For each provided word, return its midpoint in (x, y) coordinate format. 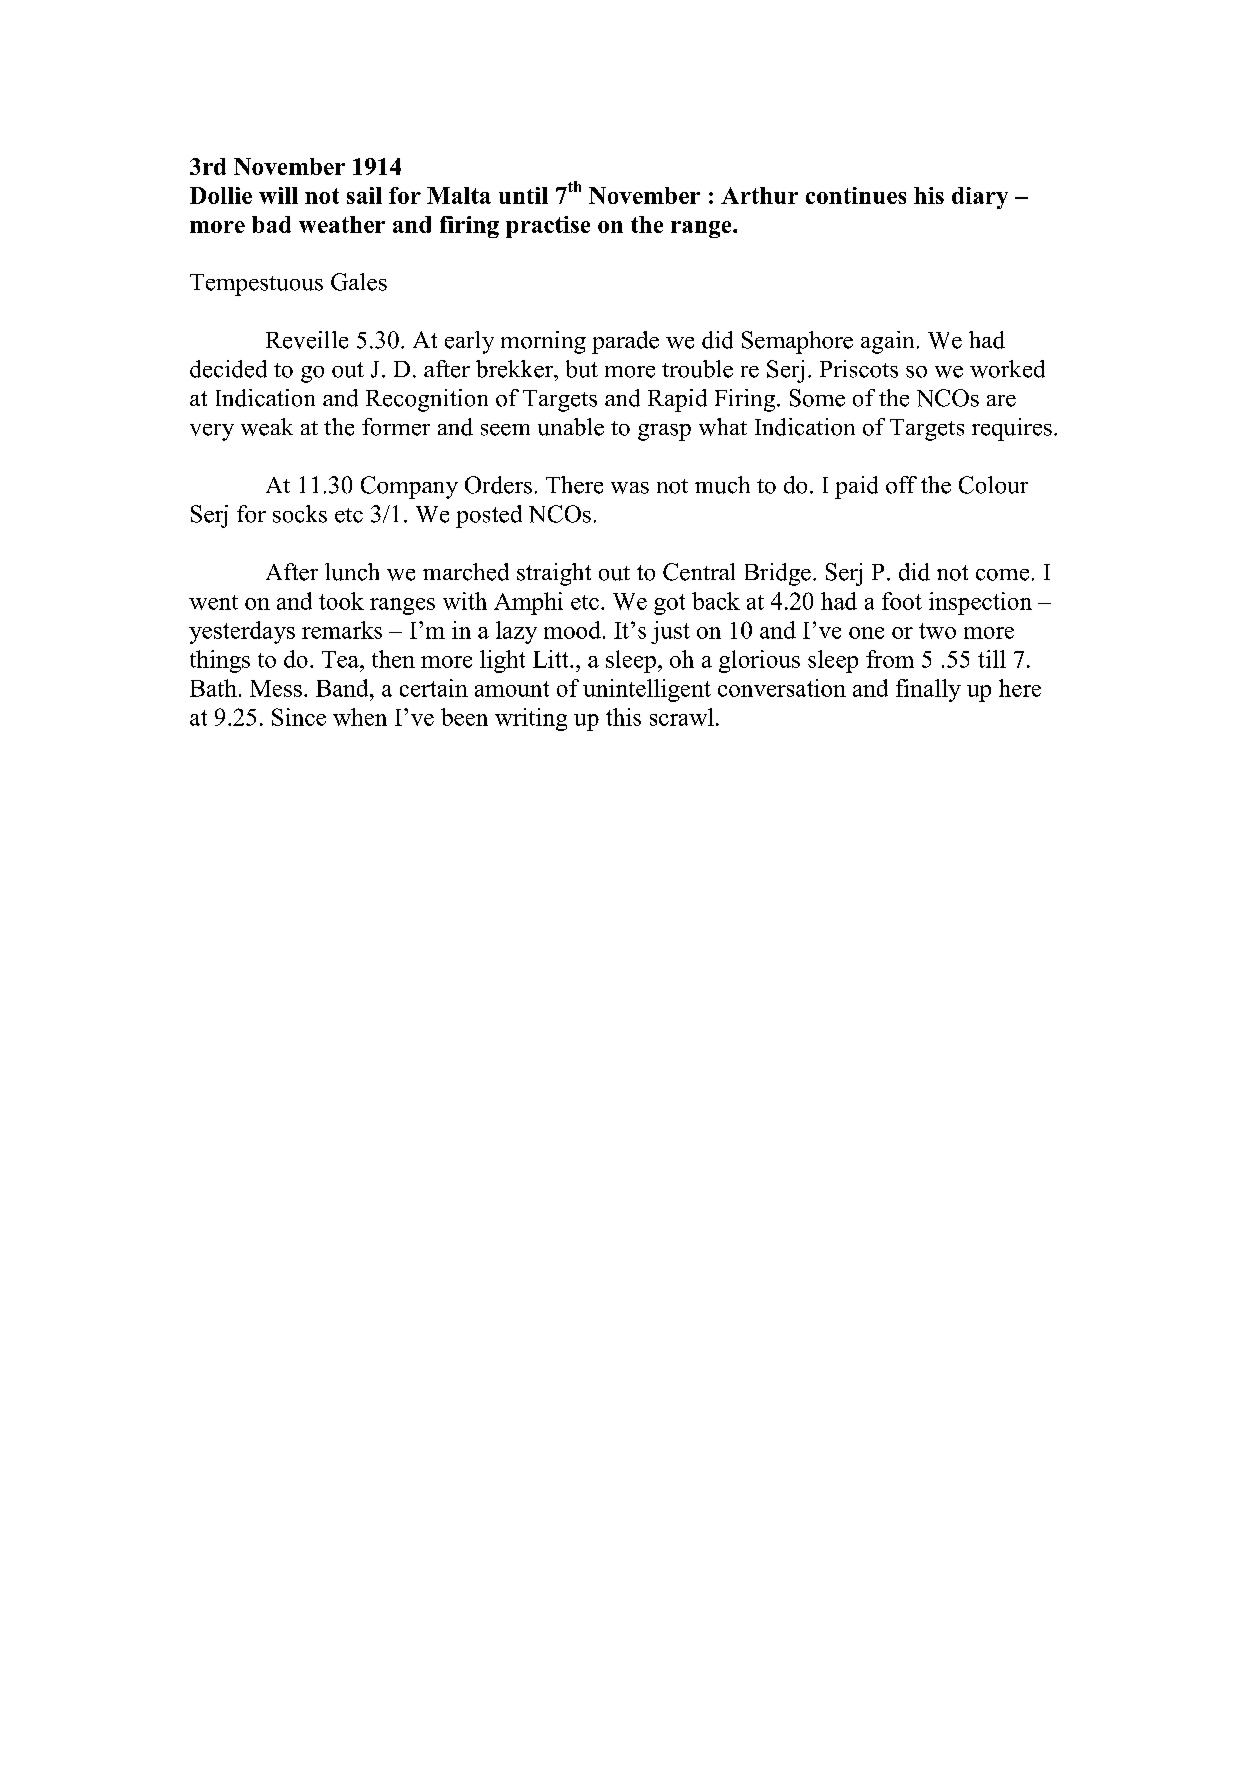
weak (267, 427)
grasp (664, 432)
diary (980, 198)
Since (299, 717)
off (901, 485)
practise (548, 227)
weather (342, 224)
